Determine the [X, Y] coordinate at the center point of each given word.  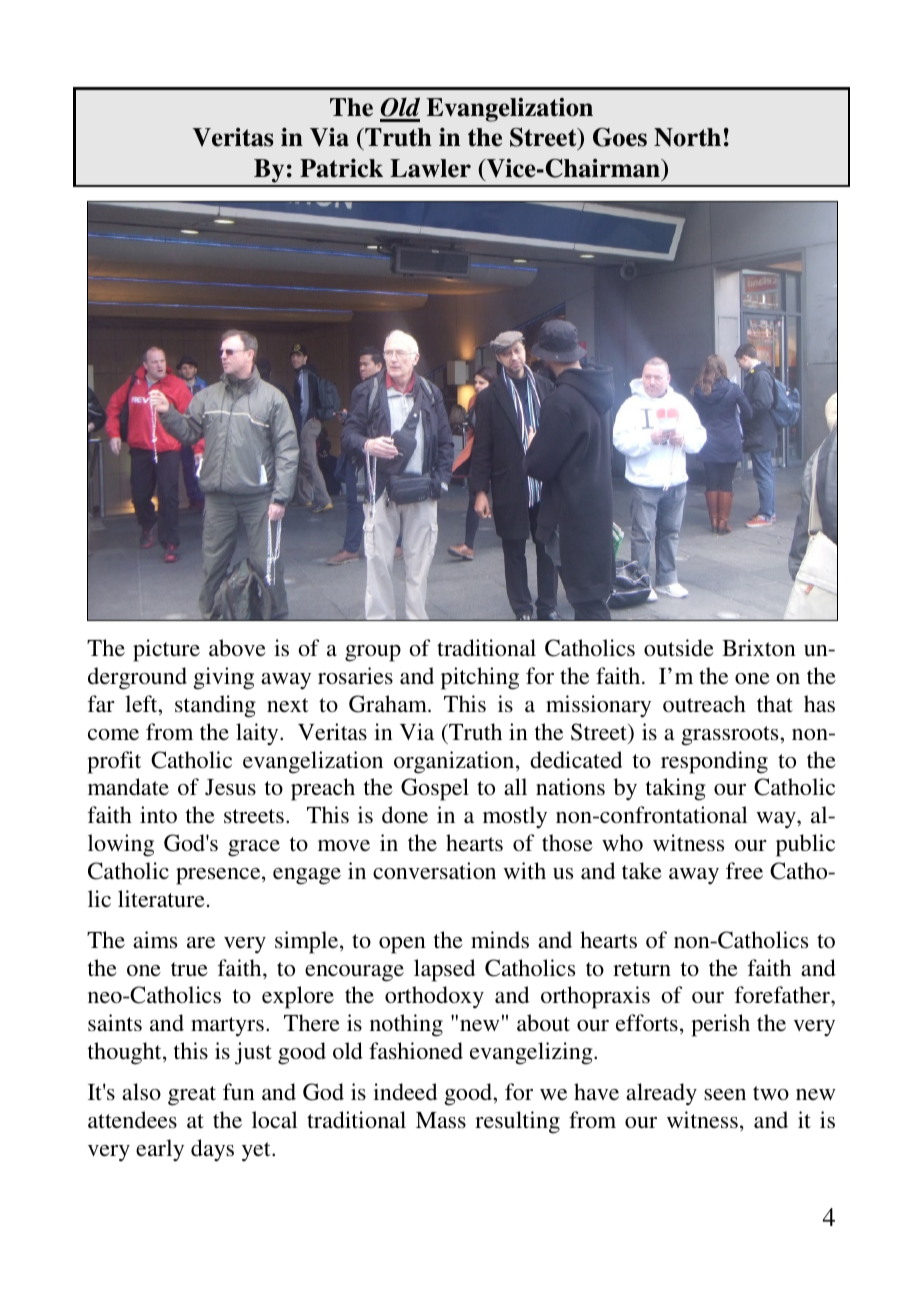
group [373, 653]
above [237, 647]
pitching [480, 678]
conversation [434, 870]
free [744, 870]
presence [219, 876]
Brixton [759, 647]
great [192, 1096]
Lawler [430, 168]
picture [166, 650]
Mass [441, 1120]
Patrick [341, 168]
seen [725, 1095]
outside [679, 647]
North [687, 137]
